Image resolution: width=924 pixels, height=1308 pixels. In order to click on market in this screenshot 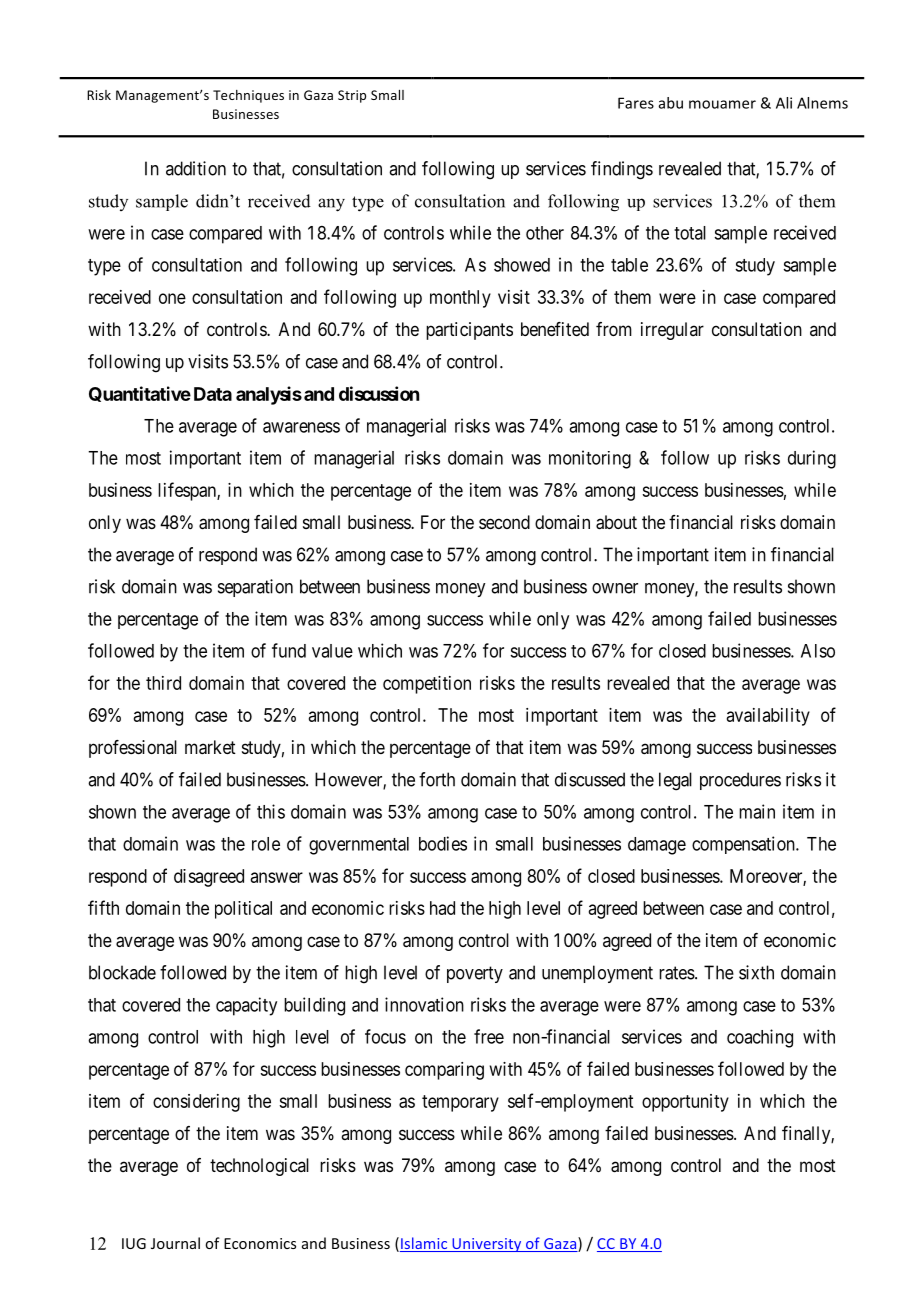, I will do `click(210, 747)`.
